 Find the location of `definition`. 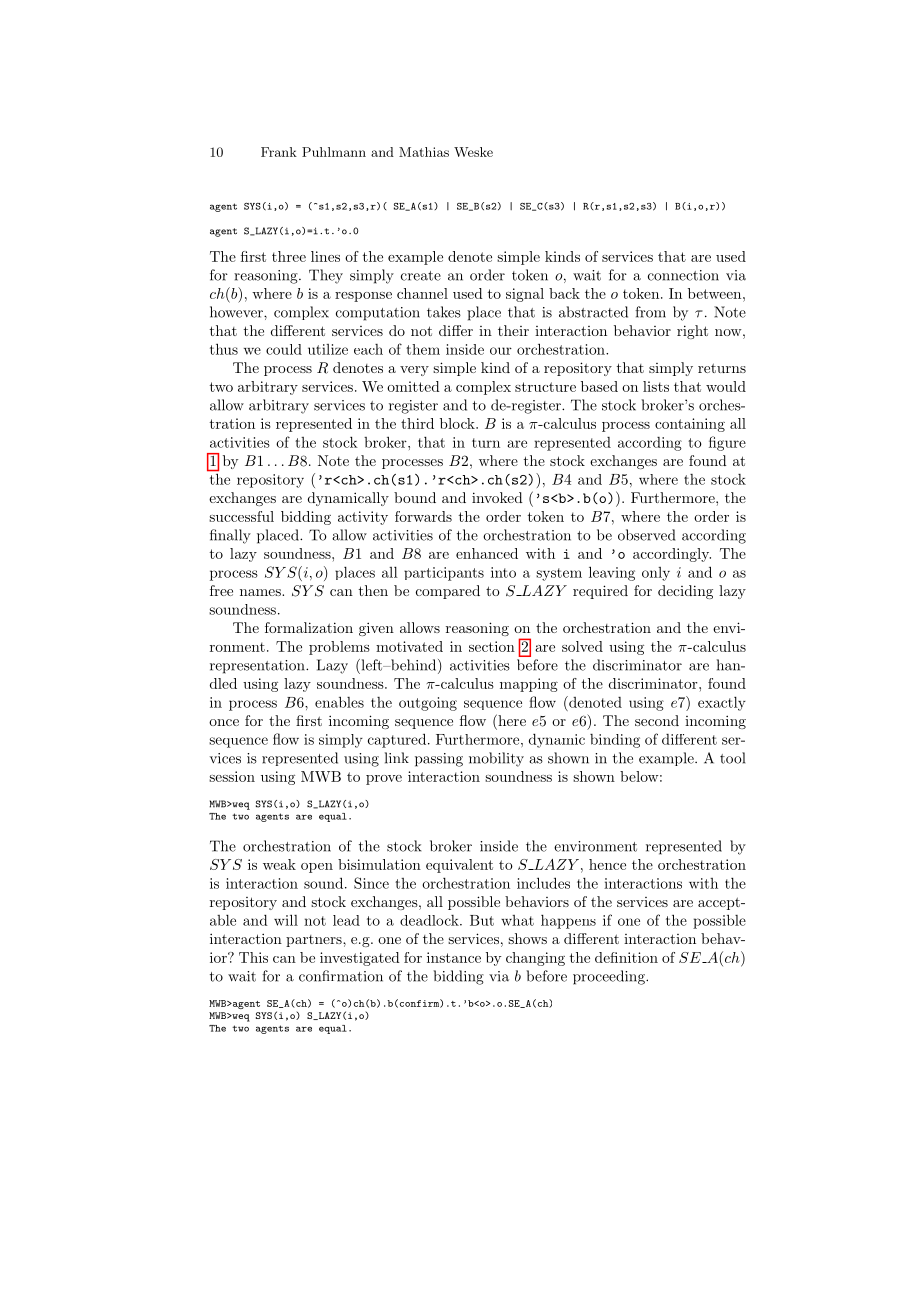

definition is located at coordinates (626, 957).
